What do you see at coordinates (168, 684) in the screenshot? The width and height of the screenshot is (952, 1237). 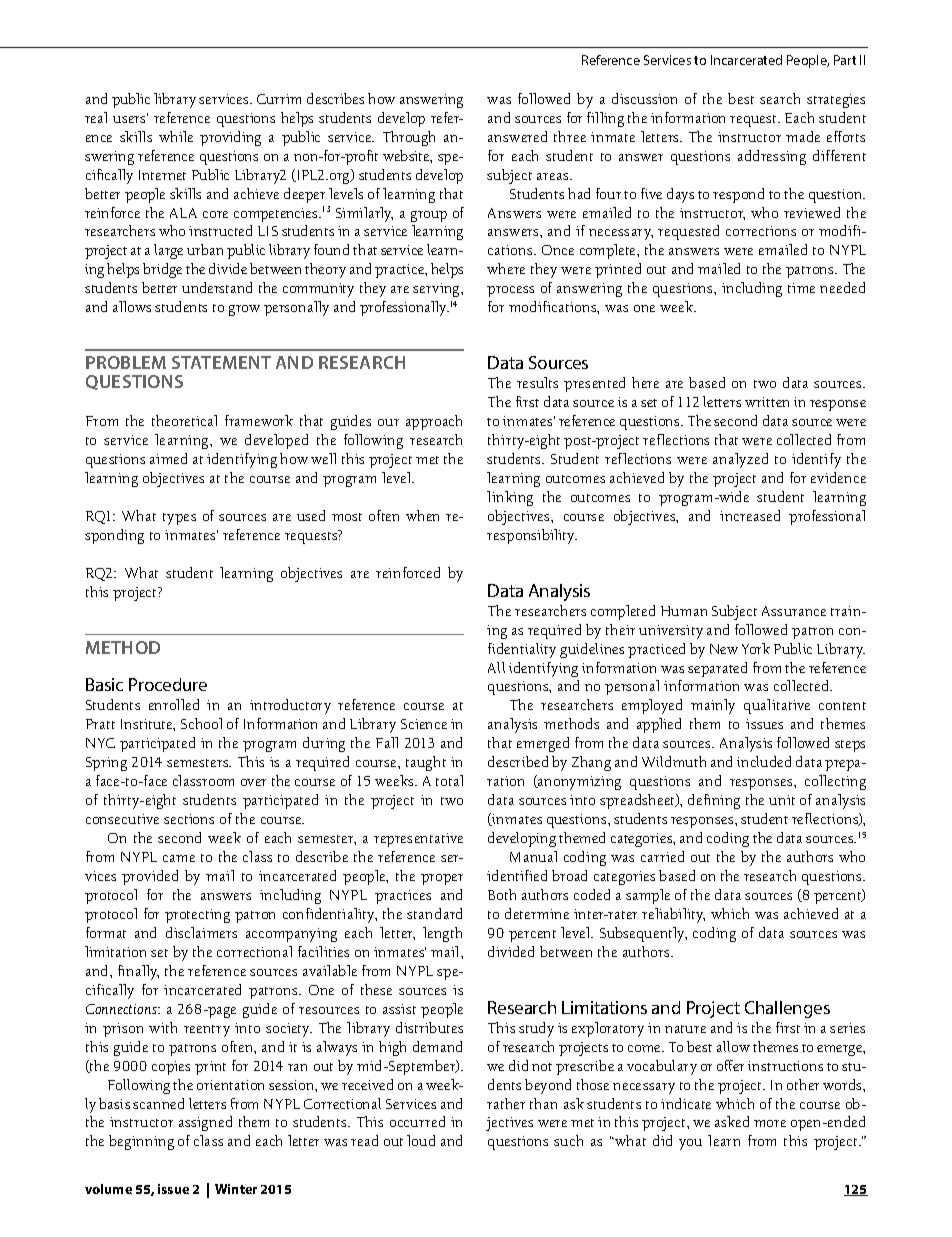 I see `Procedure` at bounding box center [168, 684].
